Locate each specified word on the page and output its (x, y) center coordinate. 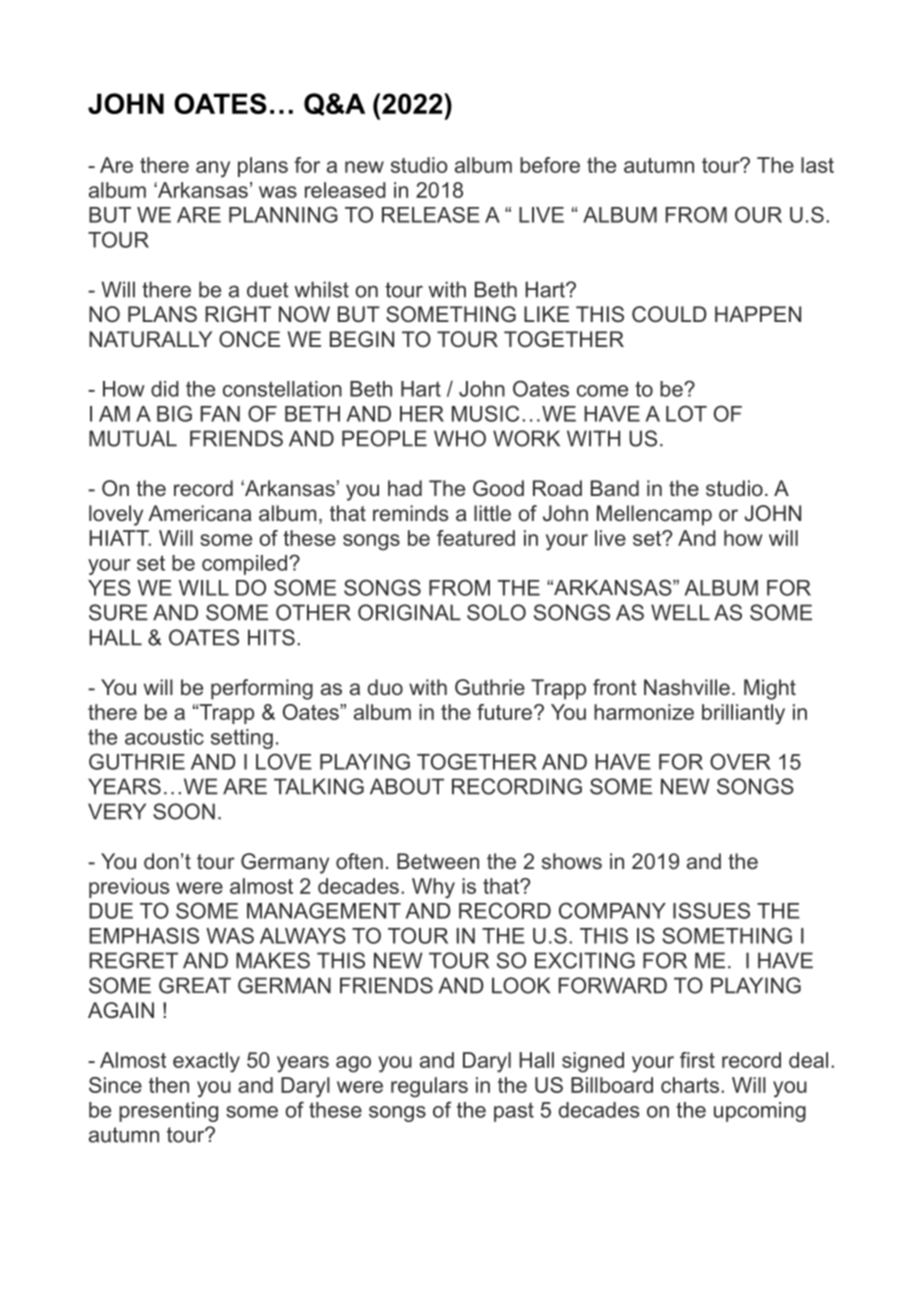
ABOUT (407, 786)
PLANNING (283, 214)
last (817, 165)
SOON (184, 811)
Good (498, 488)
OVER (740, 761)
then (169, 1085)
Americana (200, 513)
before (550, 165)
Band (615, 488)
